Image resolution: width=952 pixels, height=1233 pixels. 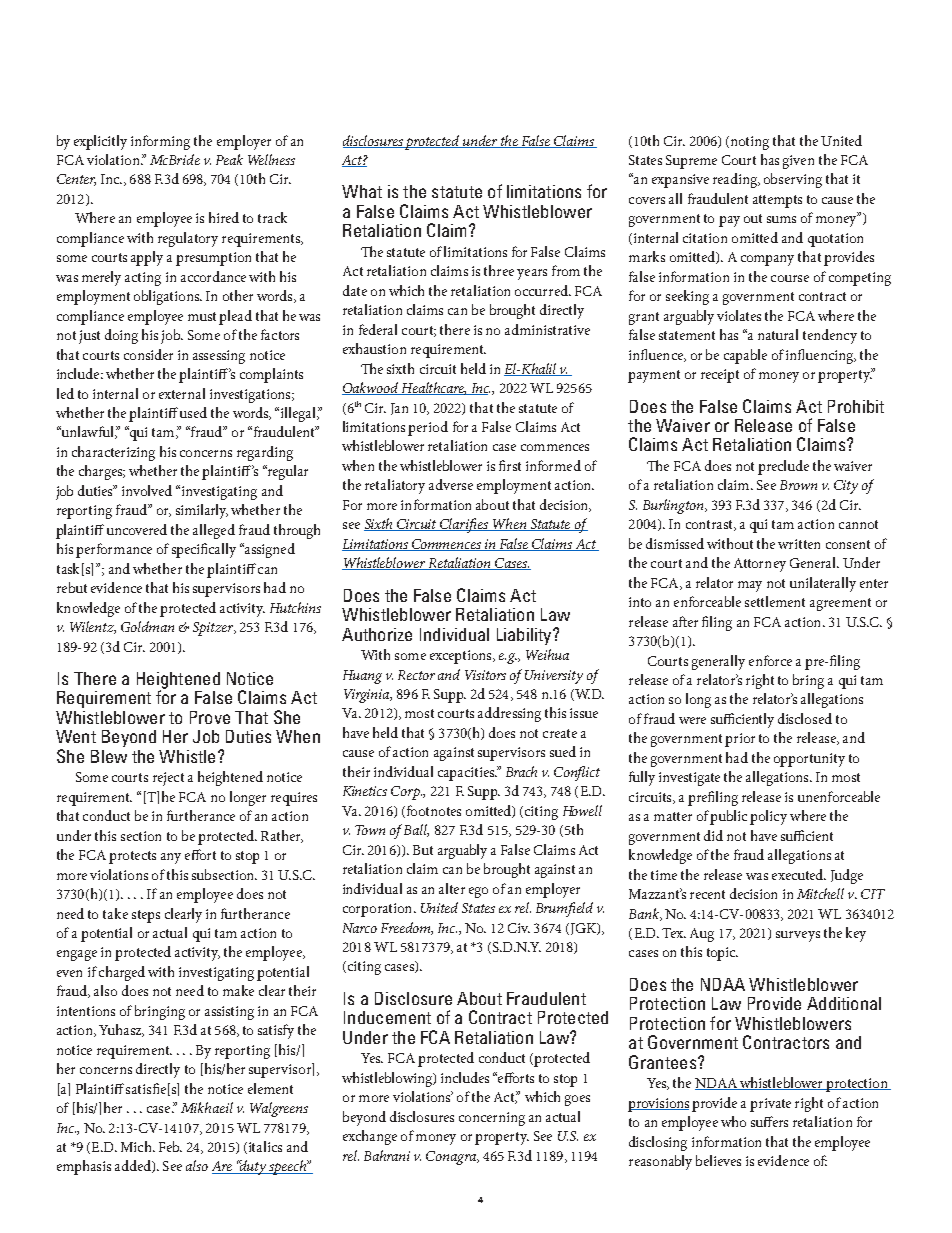 I want to click on consider, so click(x=148, y=354).
